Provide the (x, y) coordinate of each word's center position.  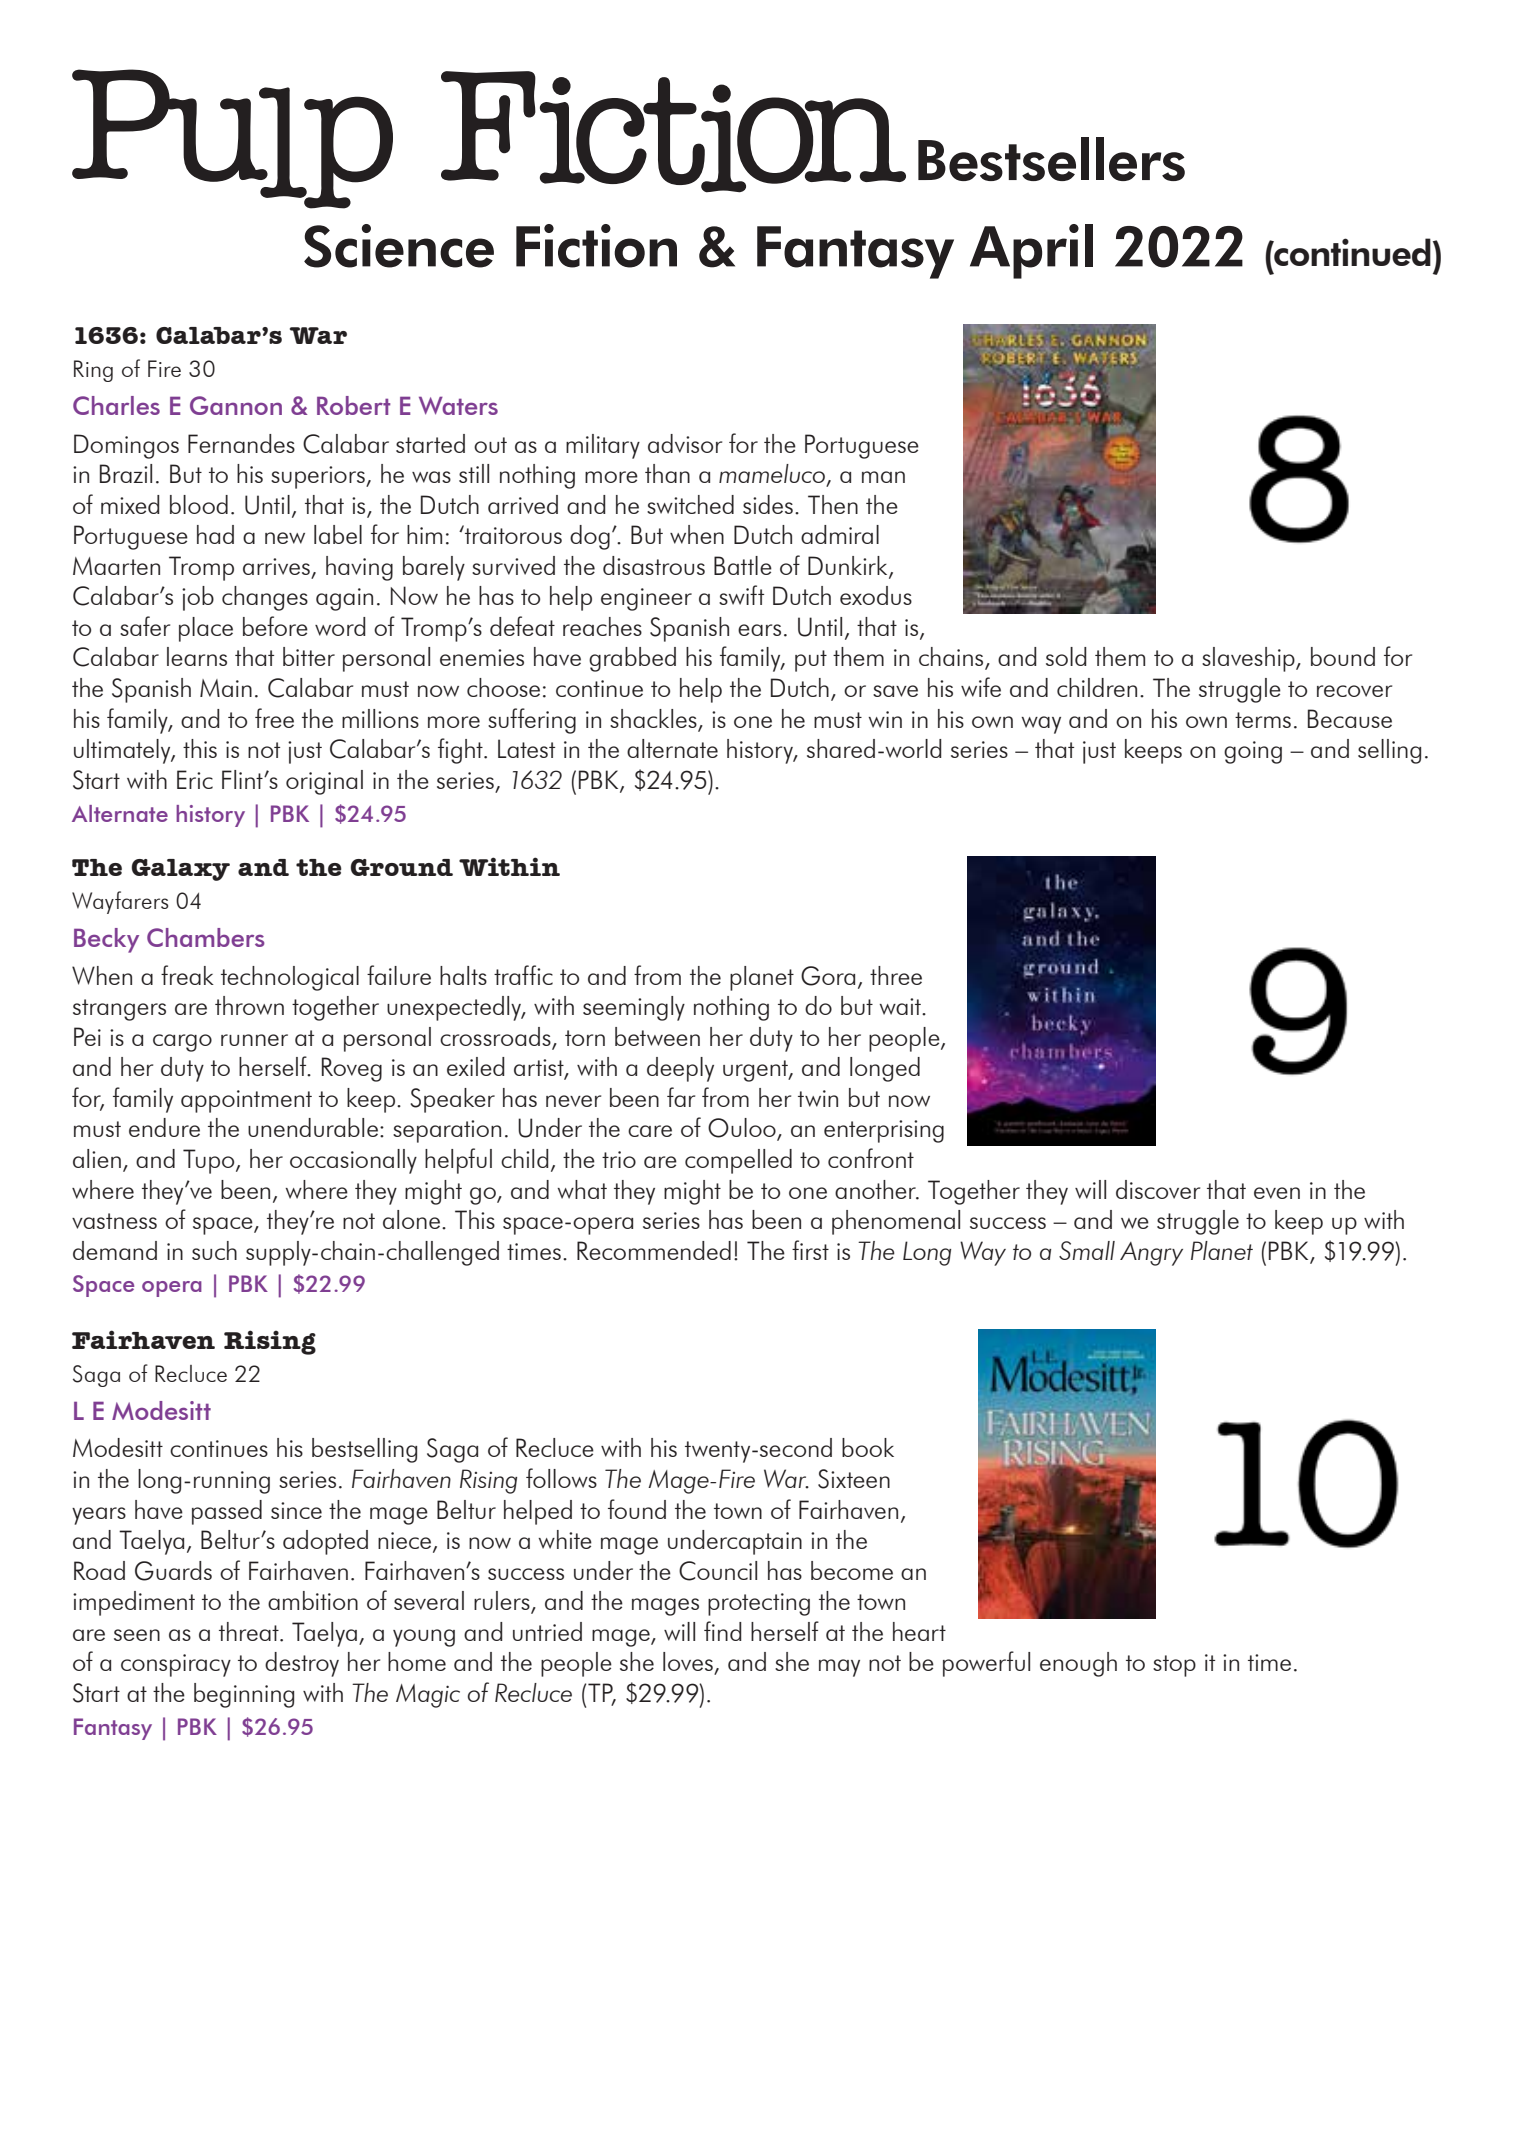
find (723, 1631)
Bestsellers (1051, 159)
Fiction (596, 246)
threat (250, 1631)
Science (399, 246)
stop (1174, 1666)
